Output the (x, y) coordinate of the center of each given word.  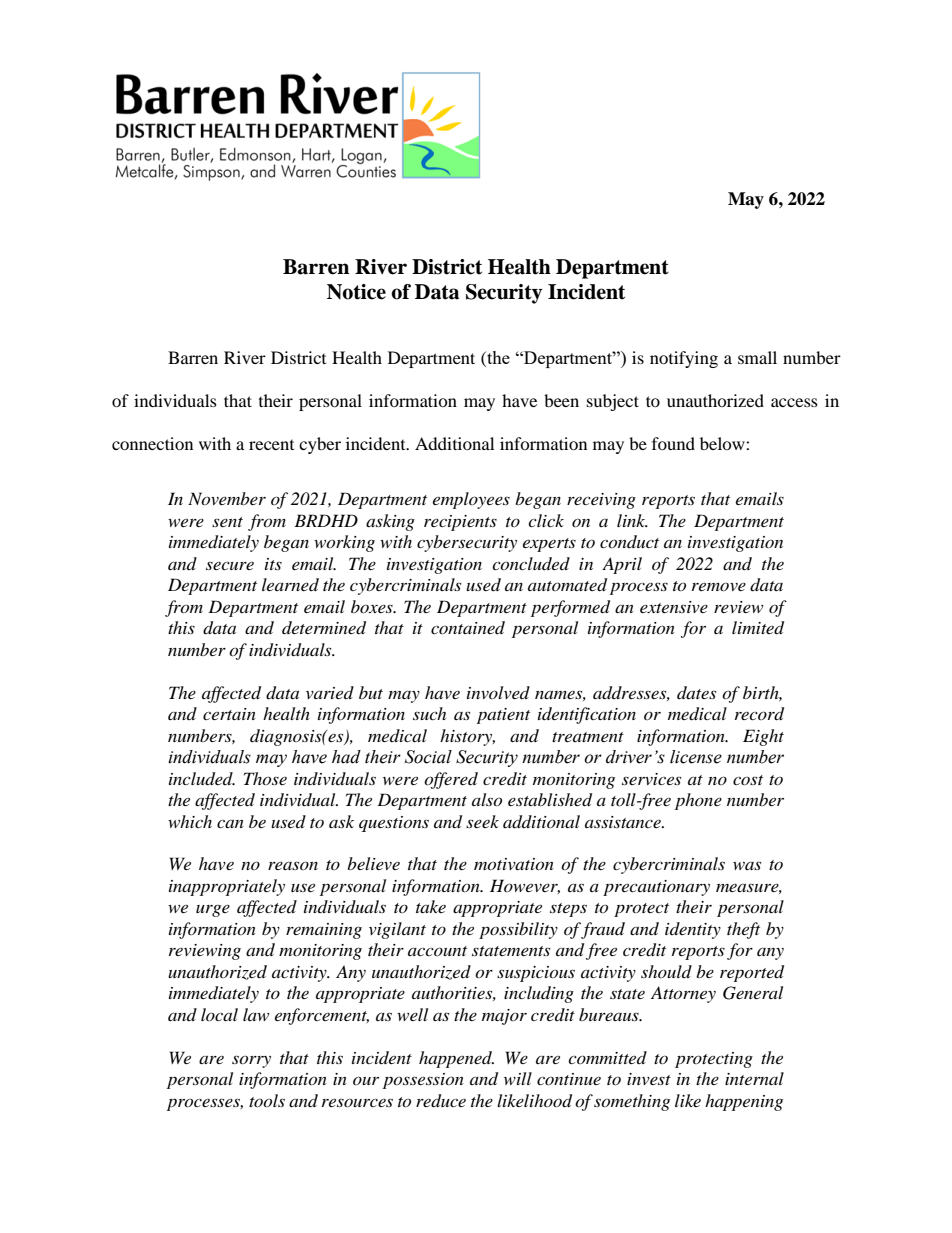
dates (696, 692)
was (747, 865)
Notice (356, 292)
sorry (251, 1061)
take (431, 906)
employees (471, 500)
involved (498, 692)
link (632, 520)
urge (213, 911)
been (561, 400)
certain (229, 714)
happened (456, 1059)
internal (754, 1078)
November (227, 498)
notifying (684, 359)
